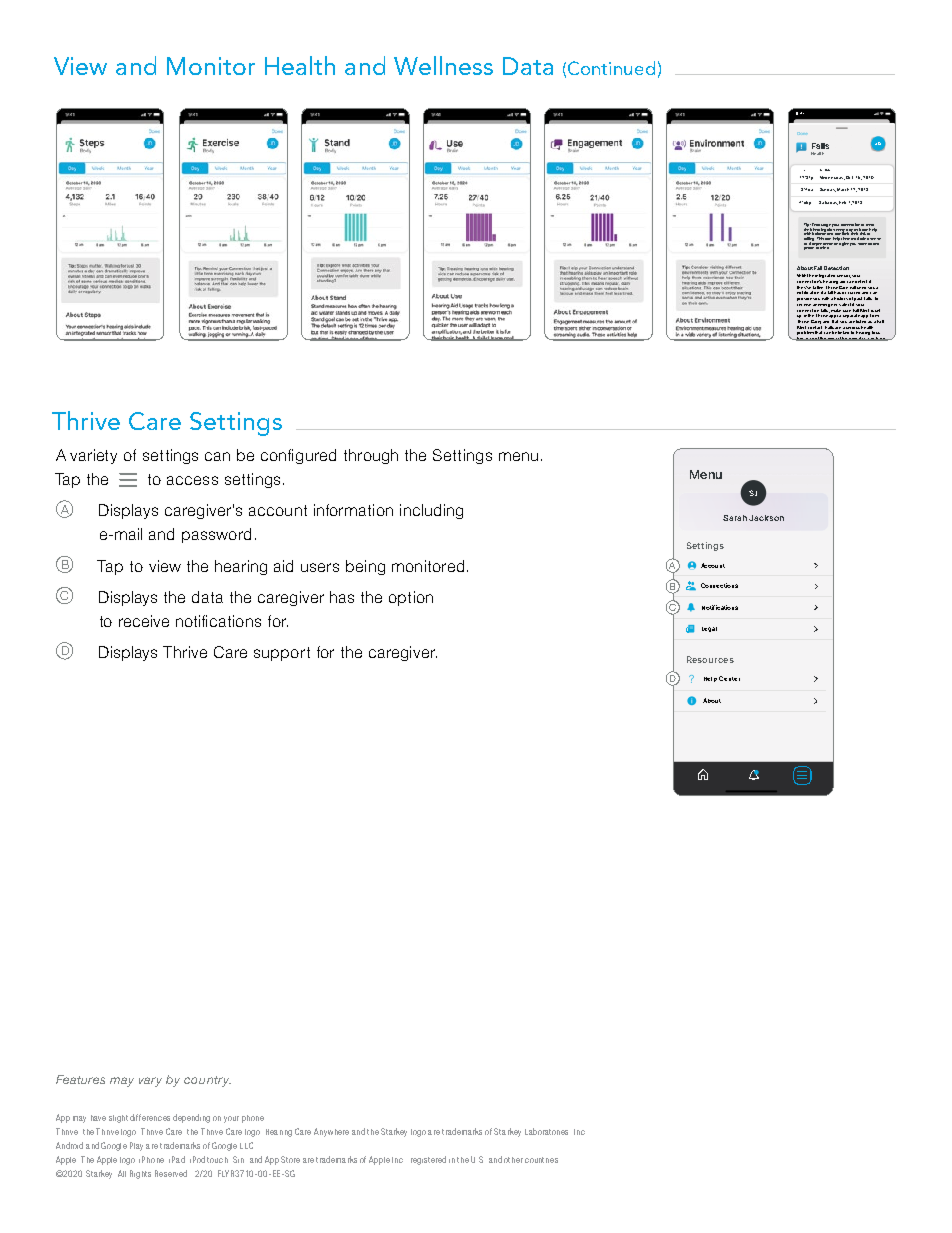  Describe the element at coordinates (411, 598) in the screenshot. I see `option` at that location.
